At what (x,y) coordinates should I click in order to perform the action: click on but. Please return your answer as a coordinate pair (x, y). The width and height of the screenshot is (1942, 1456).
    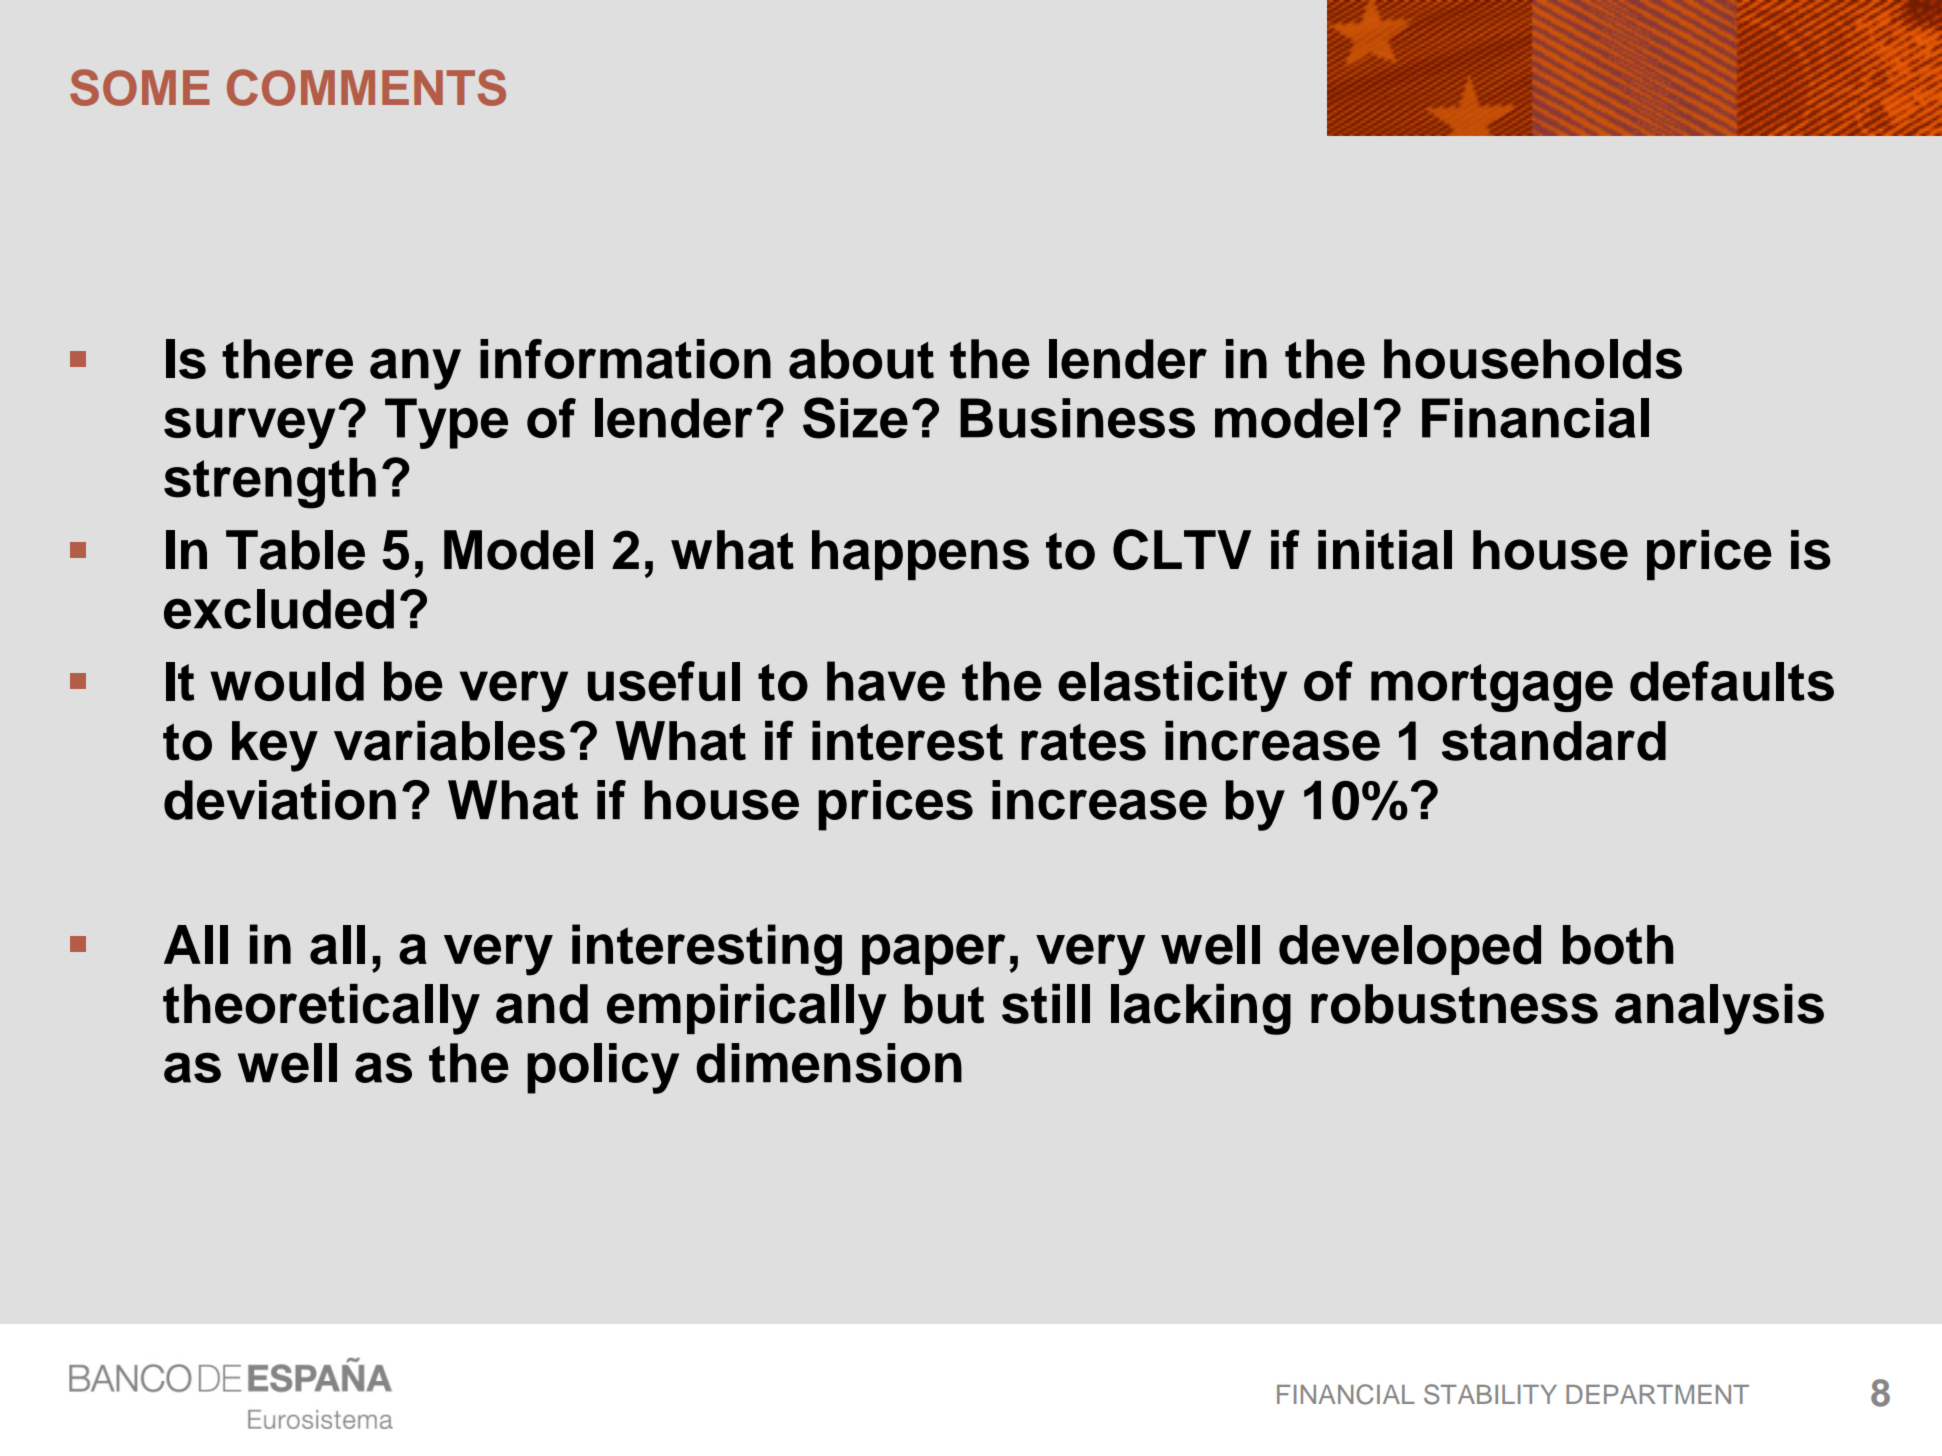
    Looking at the image, I should click on (944, 1004).
